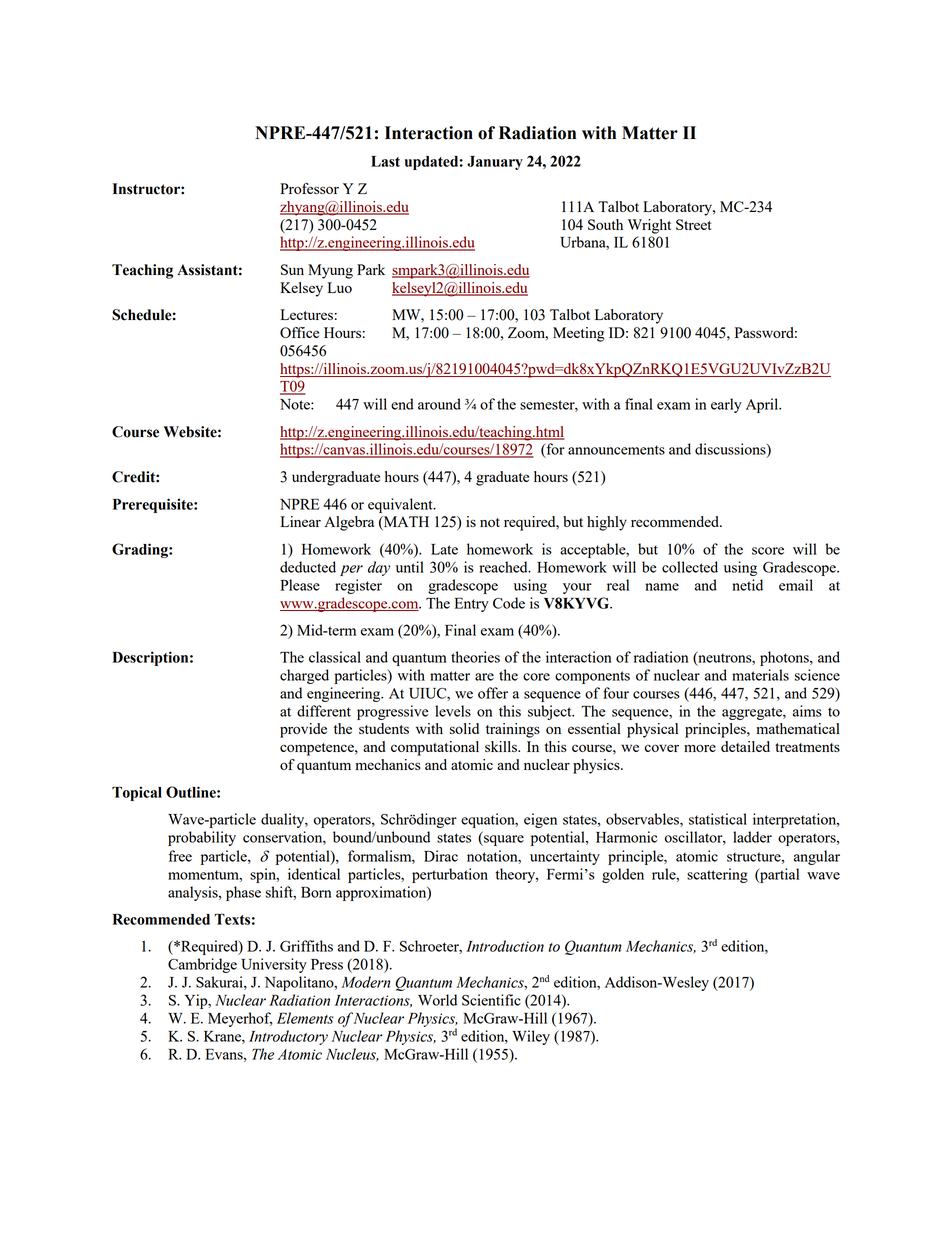 Image resolution: width=952 pixels, height=1233 pixels. Describe the element at coordinates (495, 163) in the screenshot. I see `January` at that location.
